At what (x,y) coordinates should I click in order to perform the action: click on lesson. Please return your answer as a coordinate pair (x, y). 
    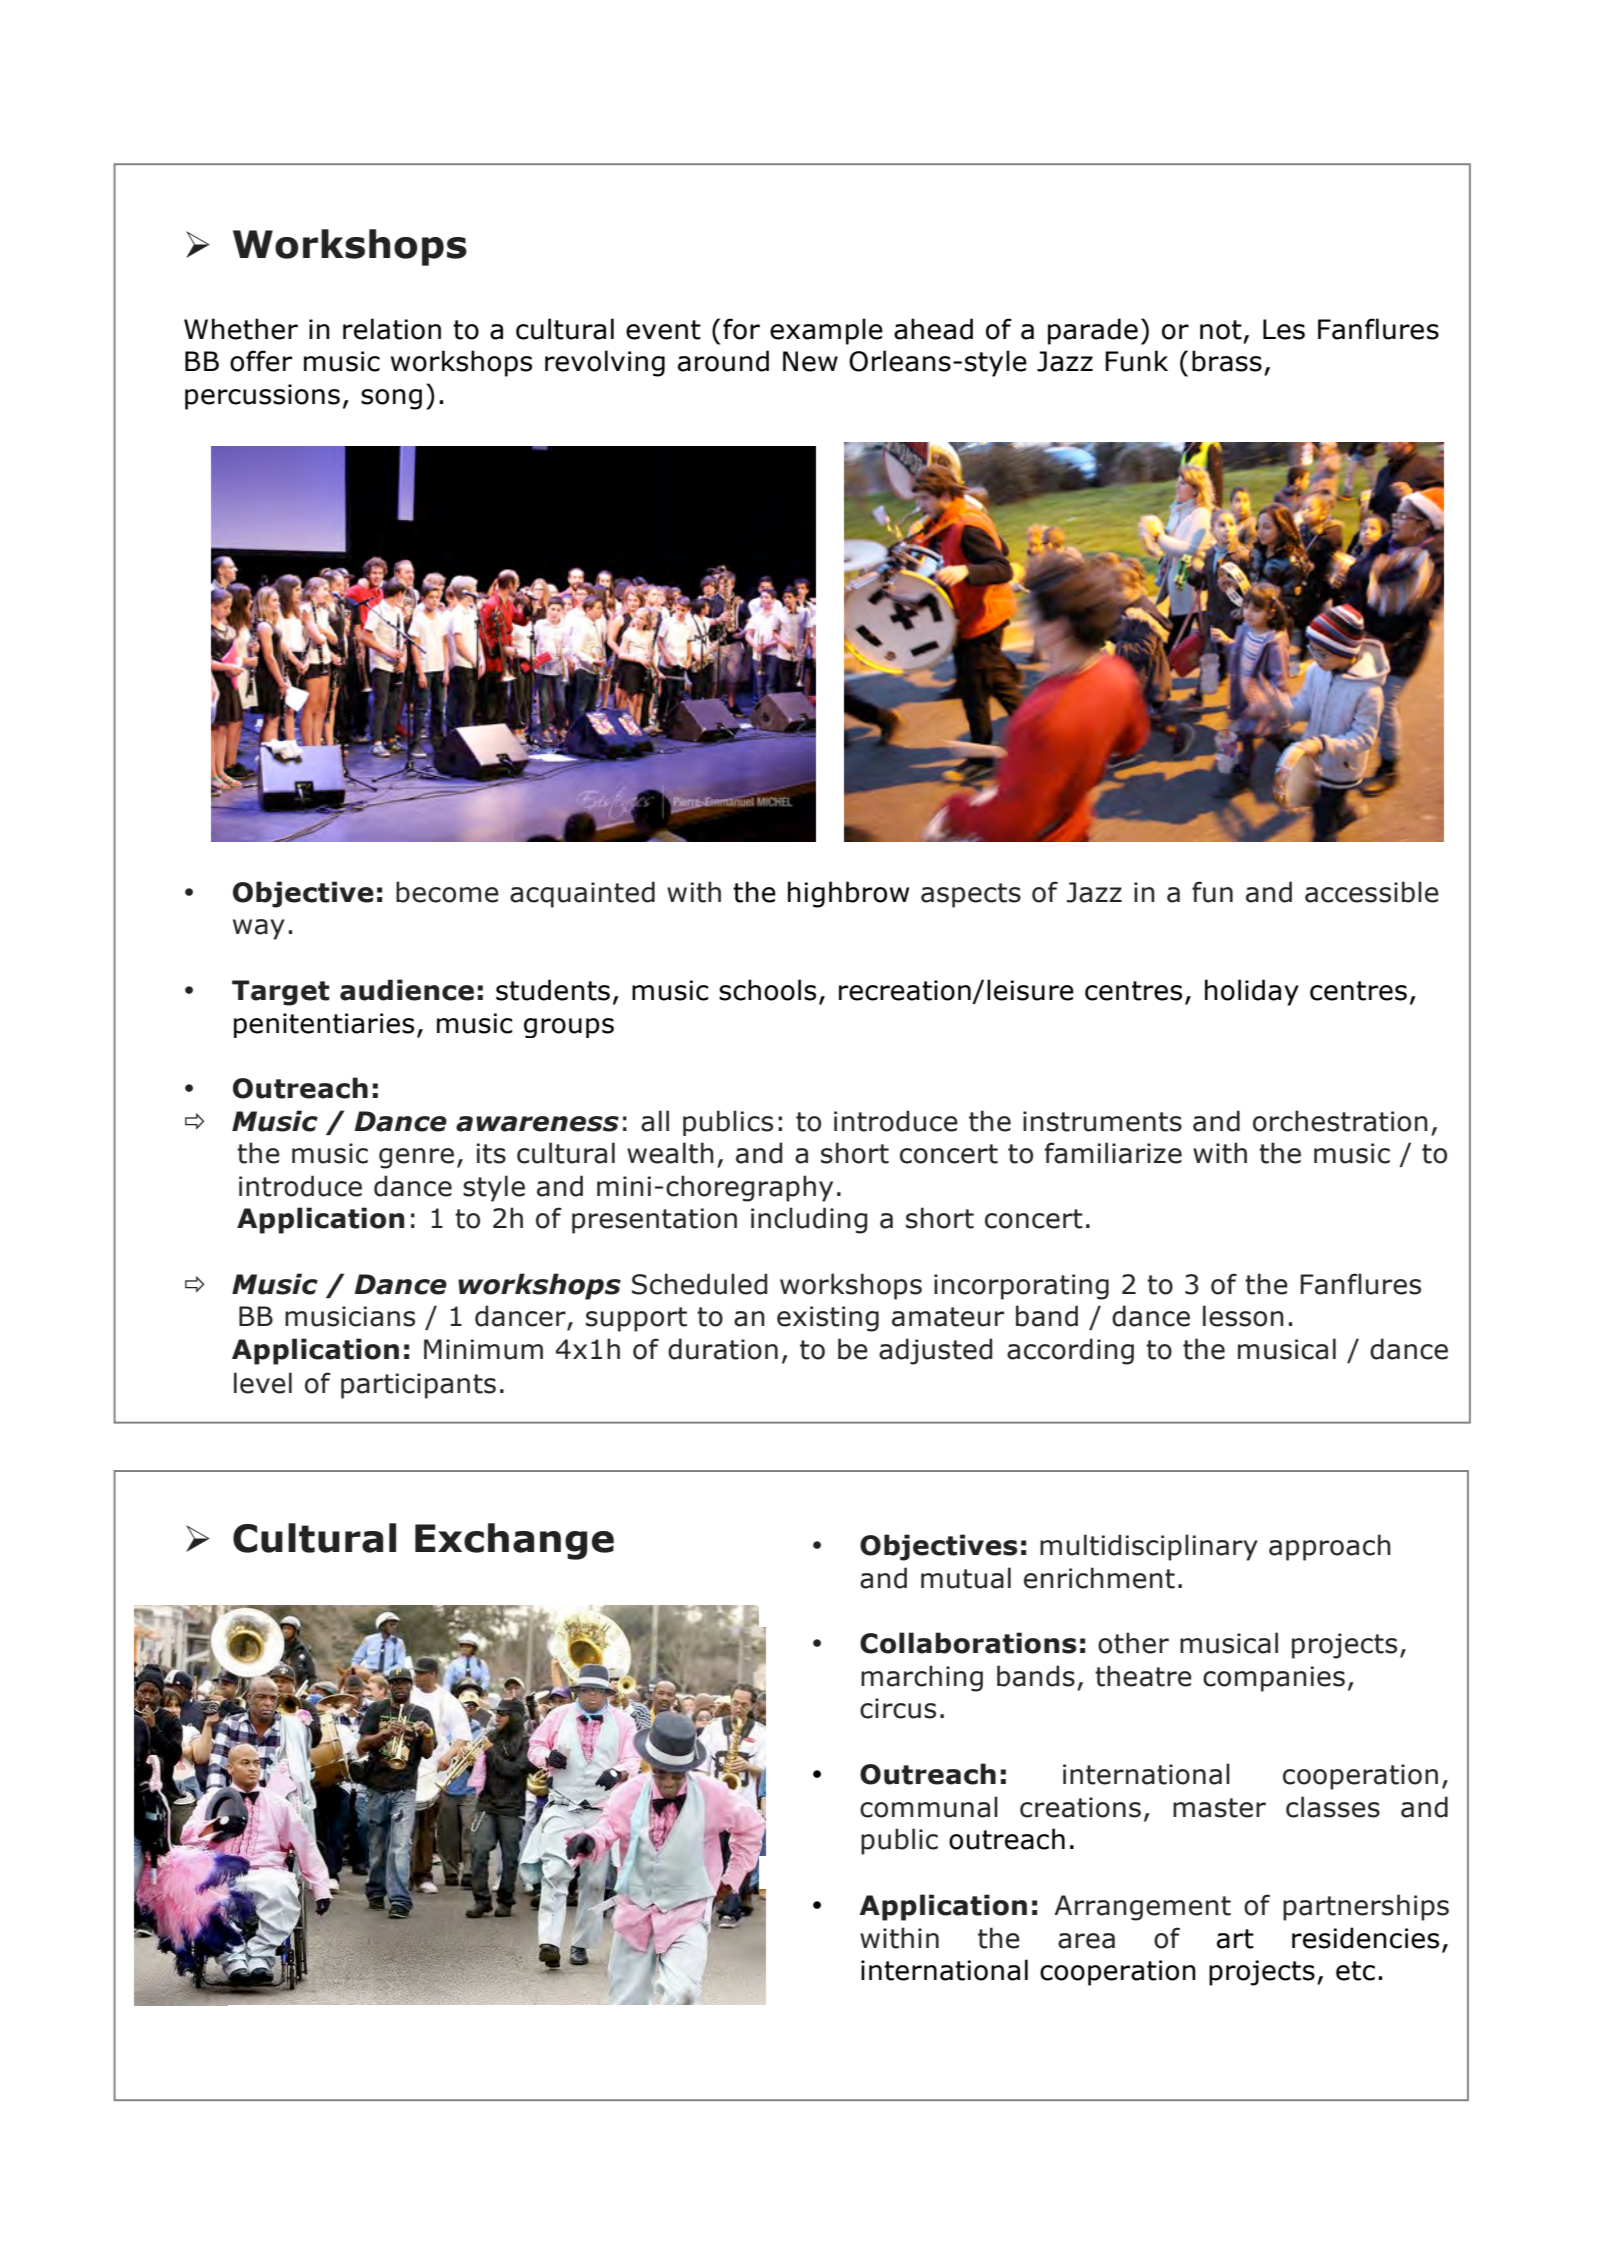
    Looking at the image, I should click on (1243, 1316).
